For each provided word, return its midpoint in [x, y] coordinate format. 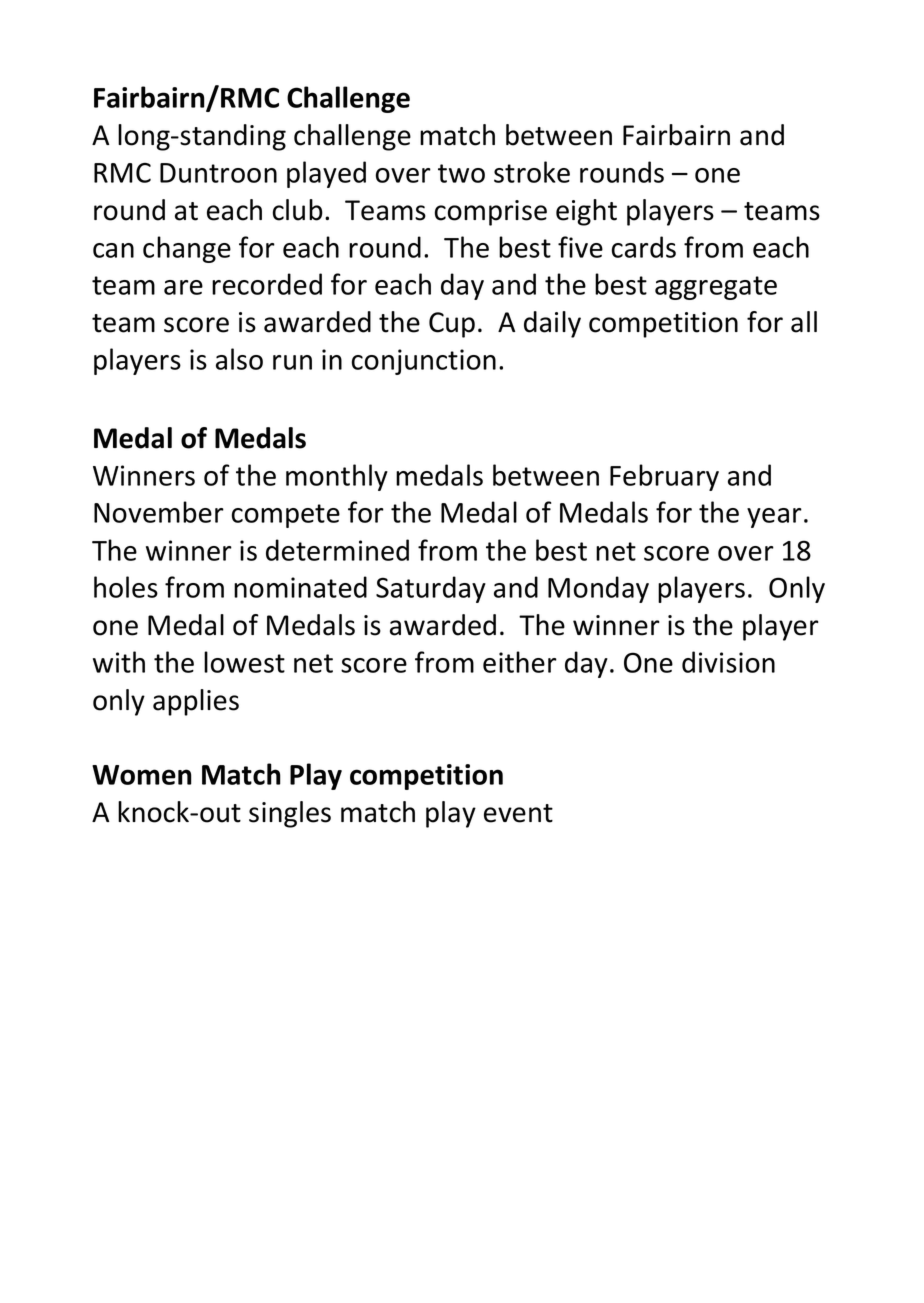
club [298, 210]
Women [142, 775]
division [728, 662]
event [518, 813]
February [664, 477]
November [159, 512]
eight [586, 212]
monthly [337, 477]
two [461, 173]
